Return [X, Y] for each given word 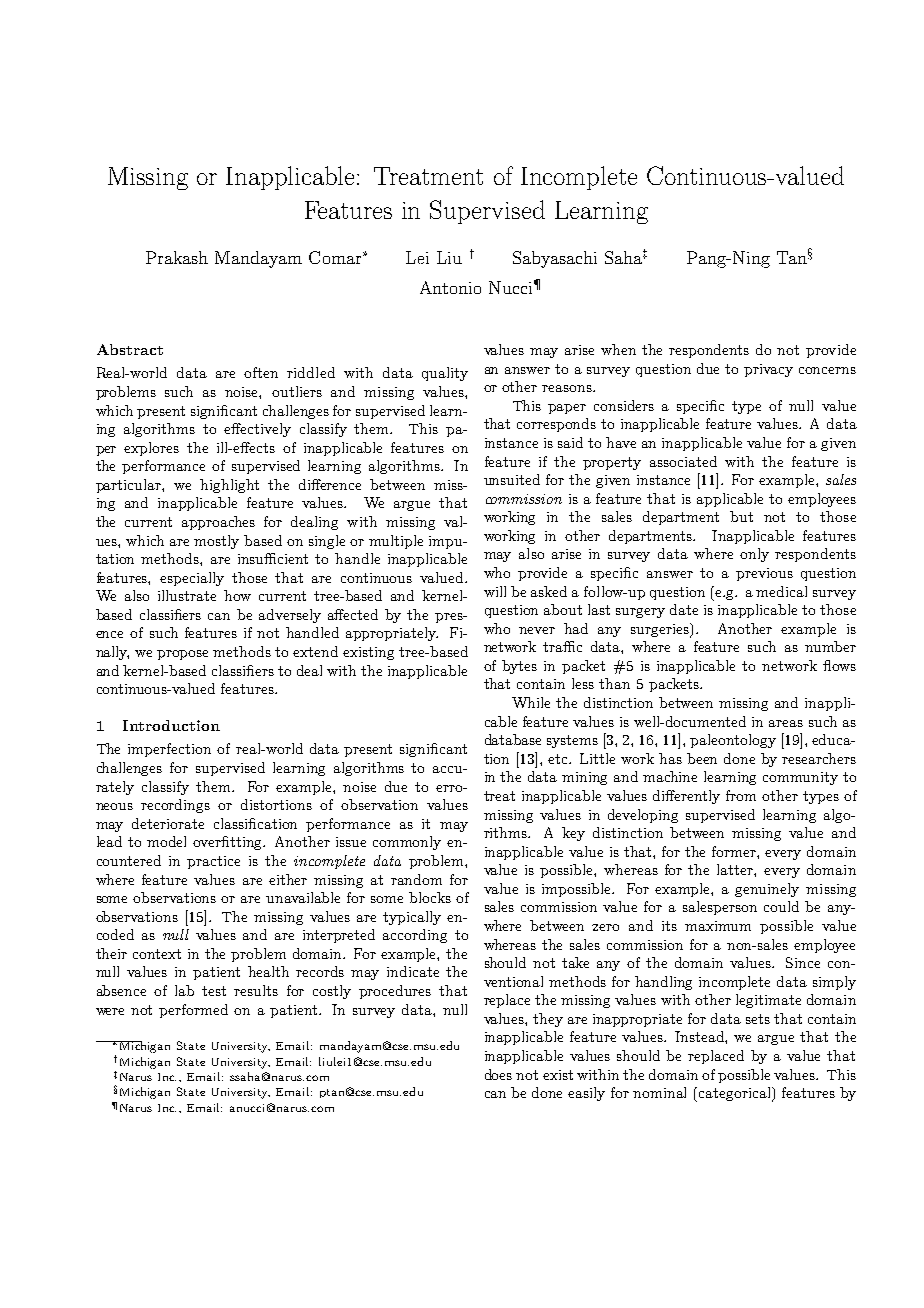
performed [193, 1011]
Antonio [450, 287]
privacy [768, 370]
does [498, 1074]
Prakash [177, 257]
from [741, 795]
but [741, 516]
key [573, 834]
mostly [216, 542]
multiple [396, 542]
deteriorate [168, 823]
